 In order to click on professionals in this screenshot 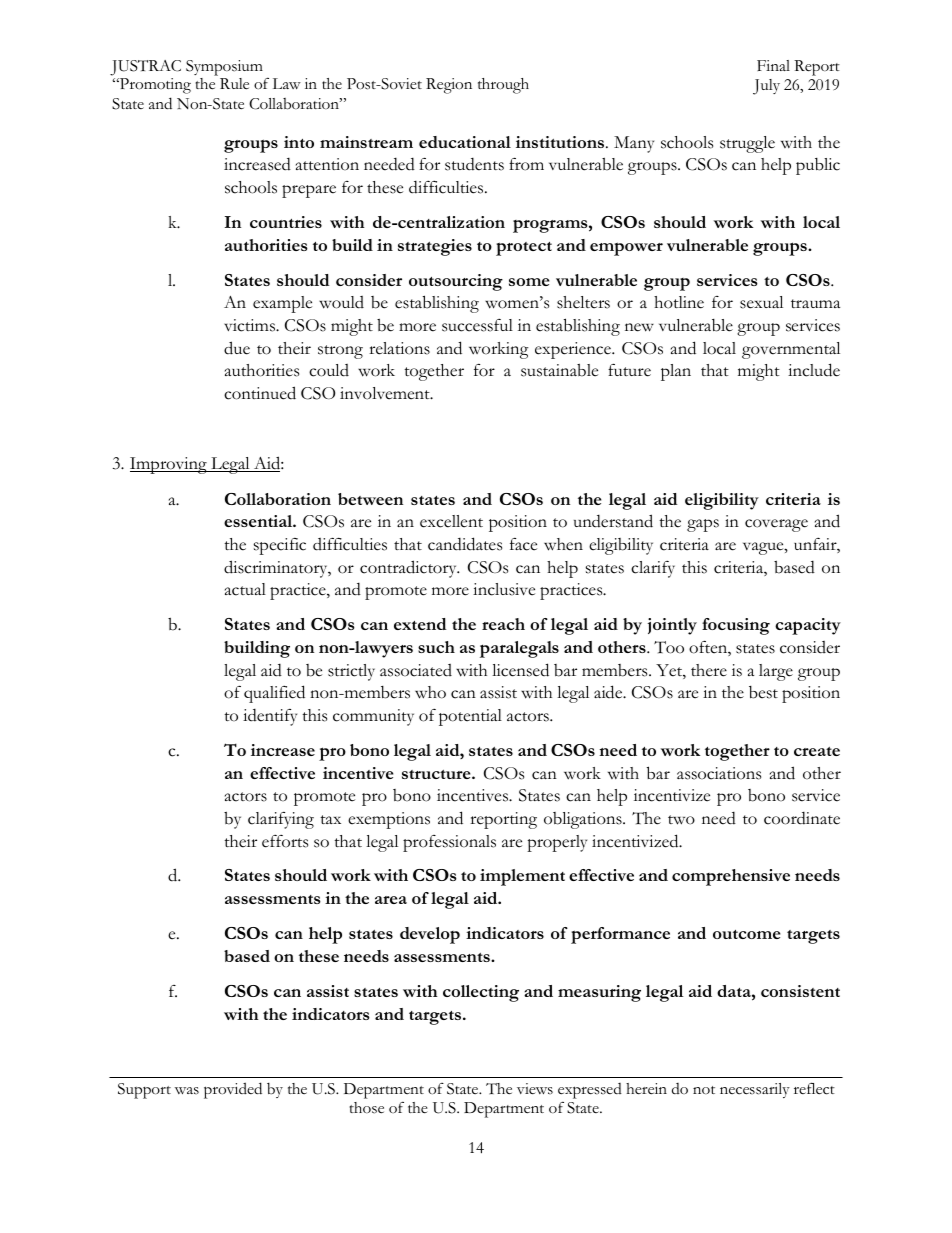, I will do `click(449, 843)`.
